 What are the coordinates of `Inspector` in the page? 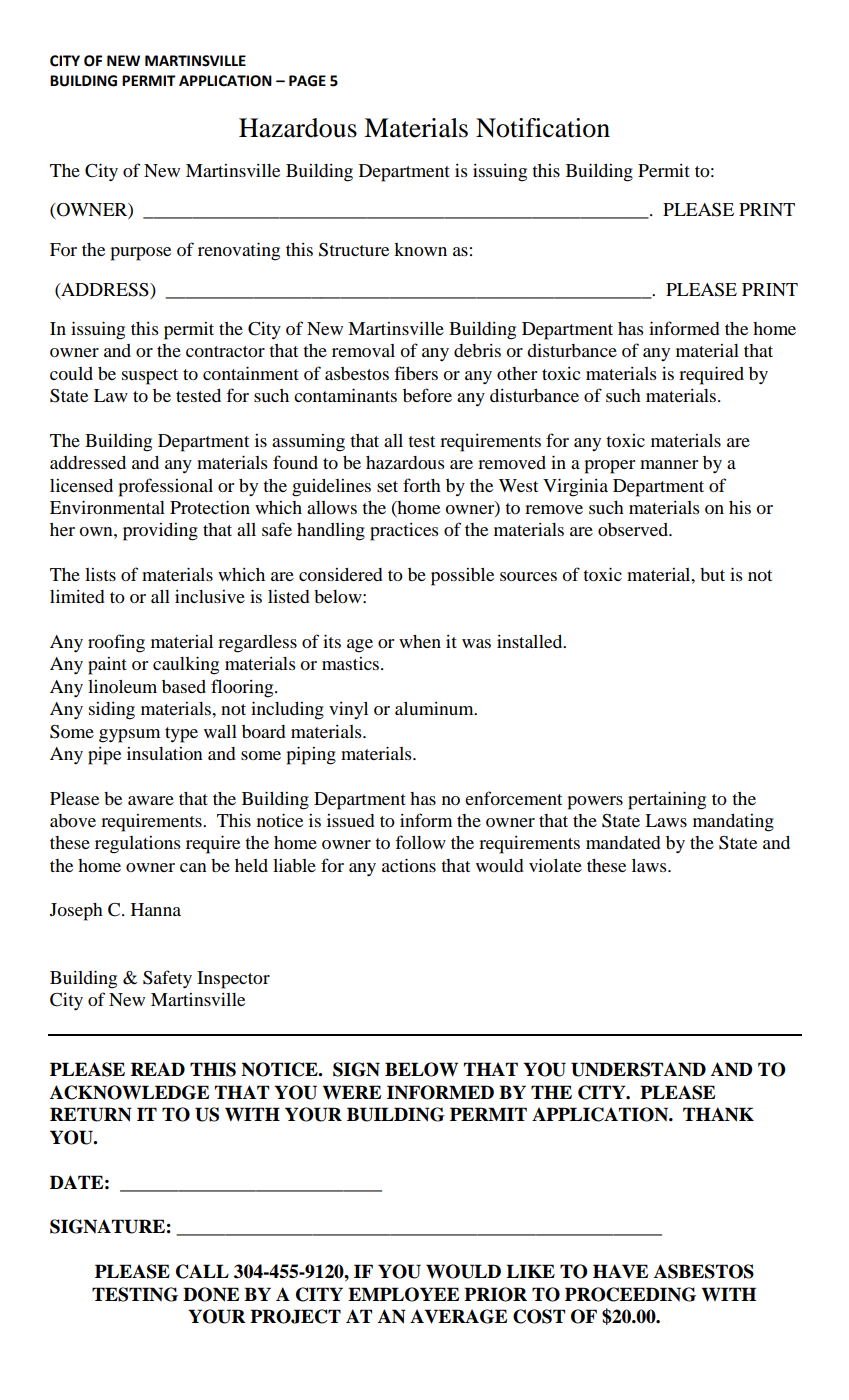 It's located at (233, 980).
